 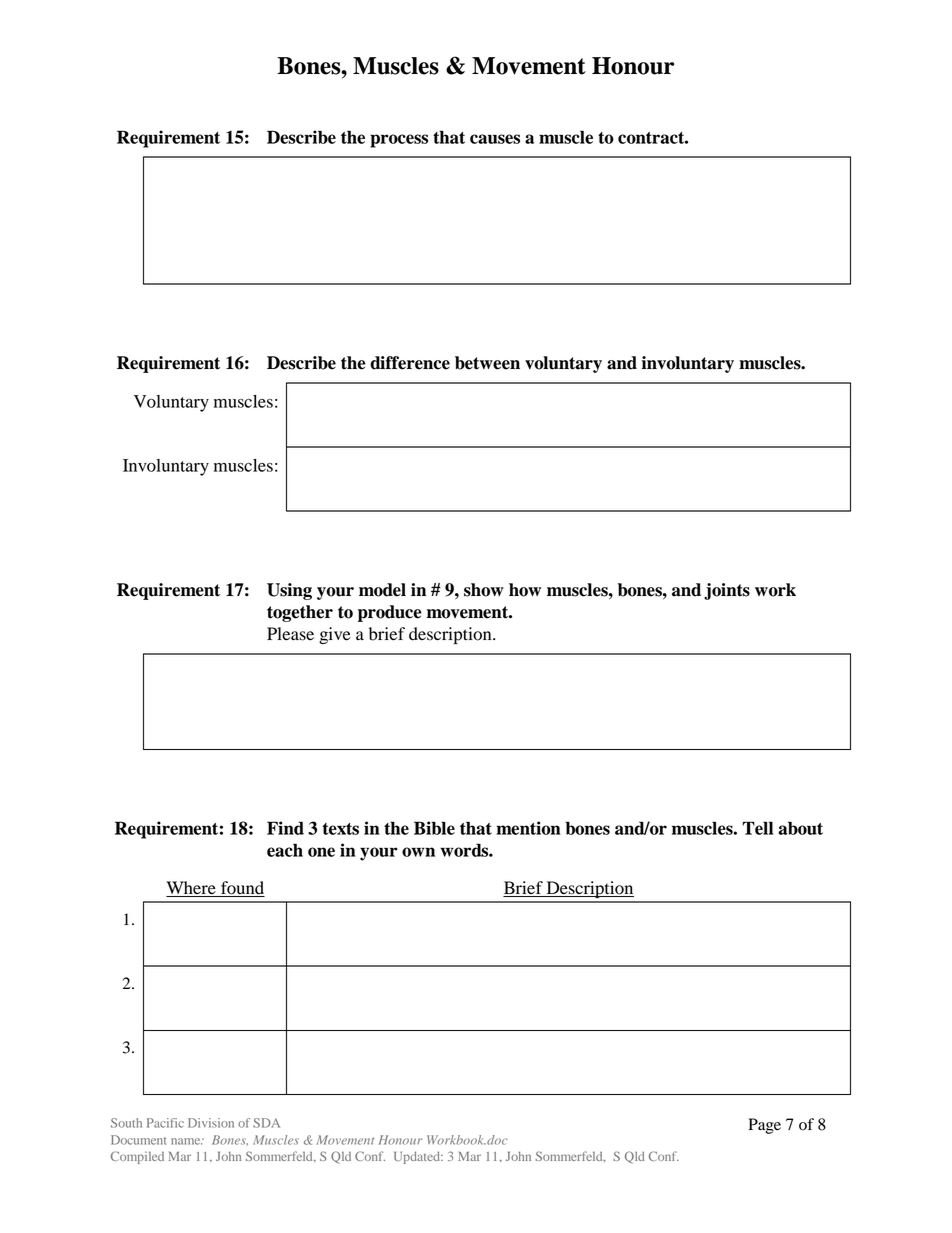 What do you see at coordinates (211, 1123) in the document?
I see `Division` at bounding box center [211, 1123].
